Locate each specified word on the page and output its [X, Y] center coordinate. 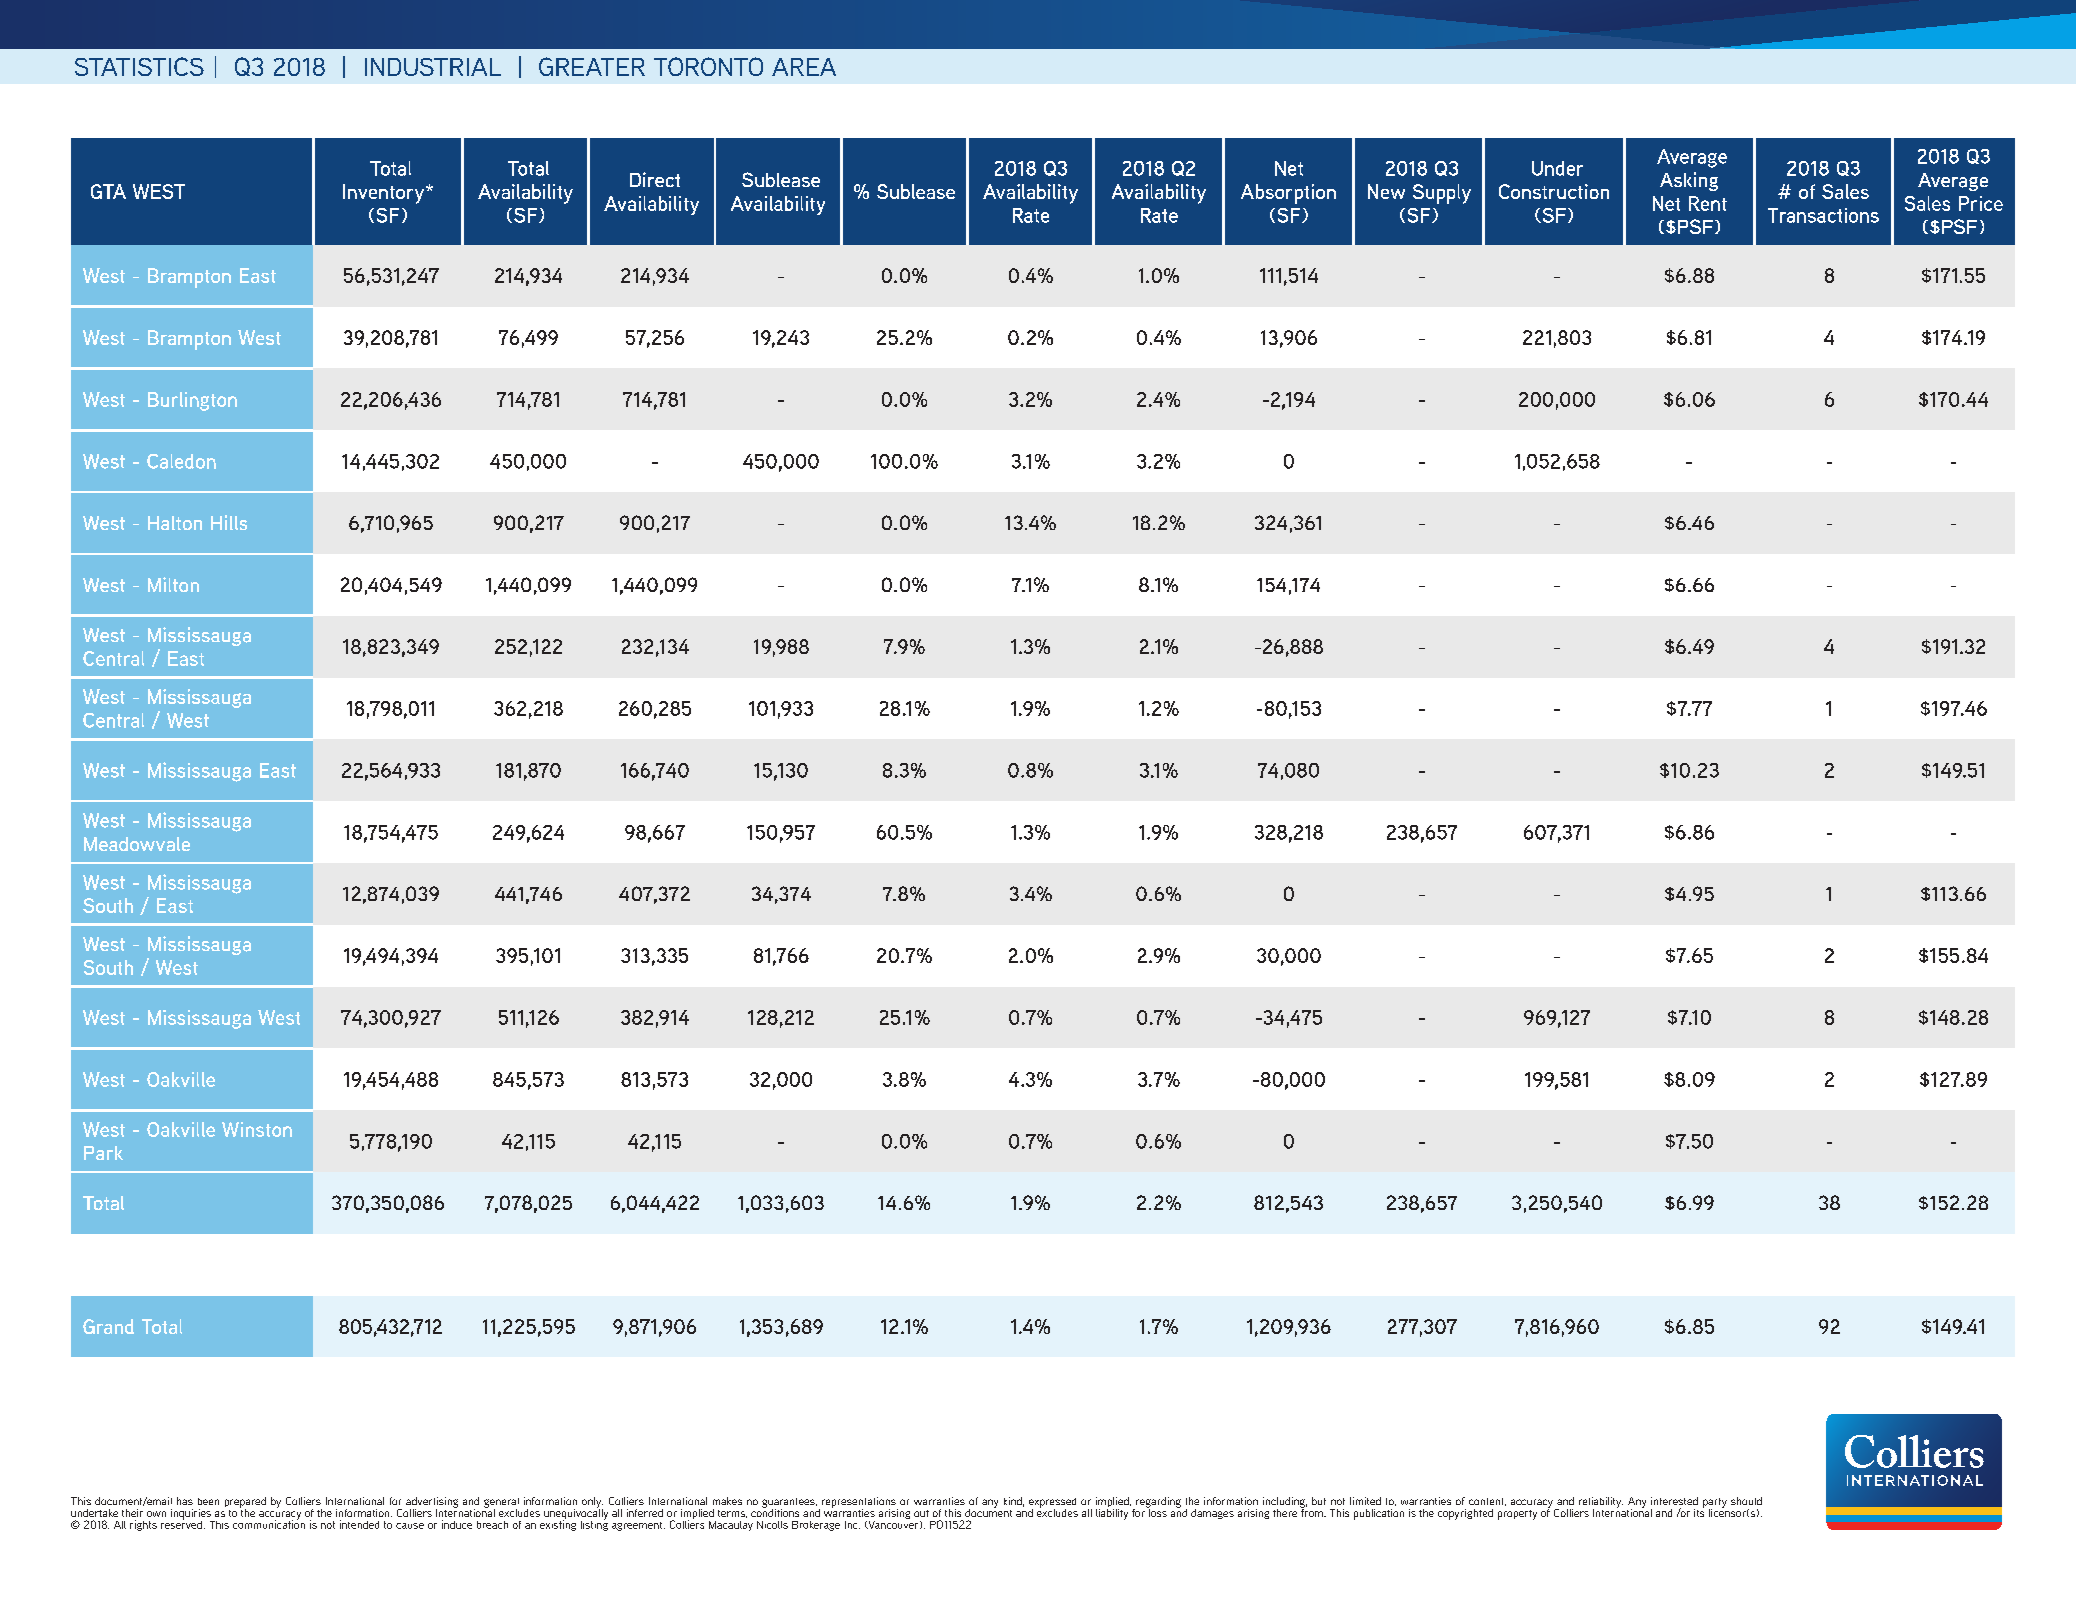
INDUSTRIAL [433, 67]
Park [103, 1153]
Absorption [1288, 194]
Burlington [192, 401]
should [1746, 1501]
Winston [257, 1129]
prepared [245, 1503]
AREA [804, 67]
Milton [173, 584]
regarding [1157, 1503]
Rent [1708, 203]
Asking [1689, 181]
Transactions [1823, 215]
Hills [229, 522]
